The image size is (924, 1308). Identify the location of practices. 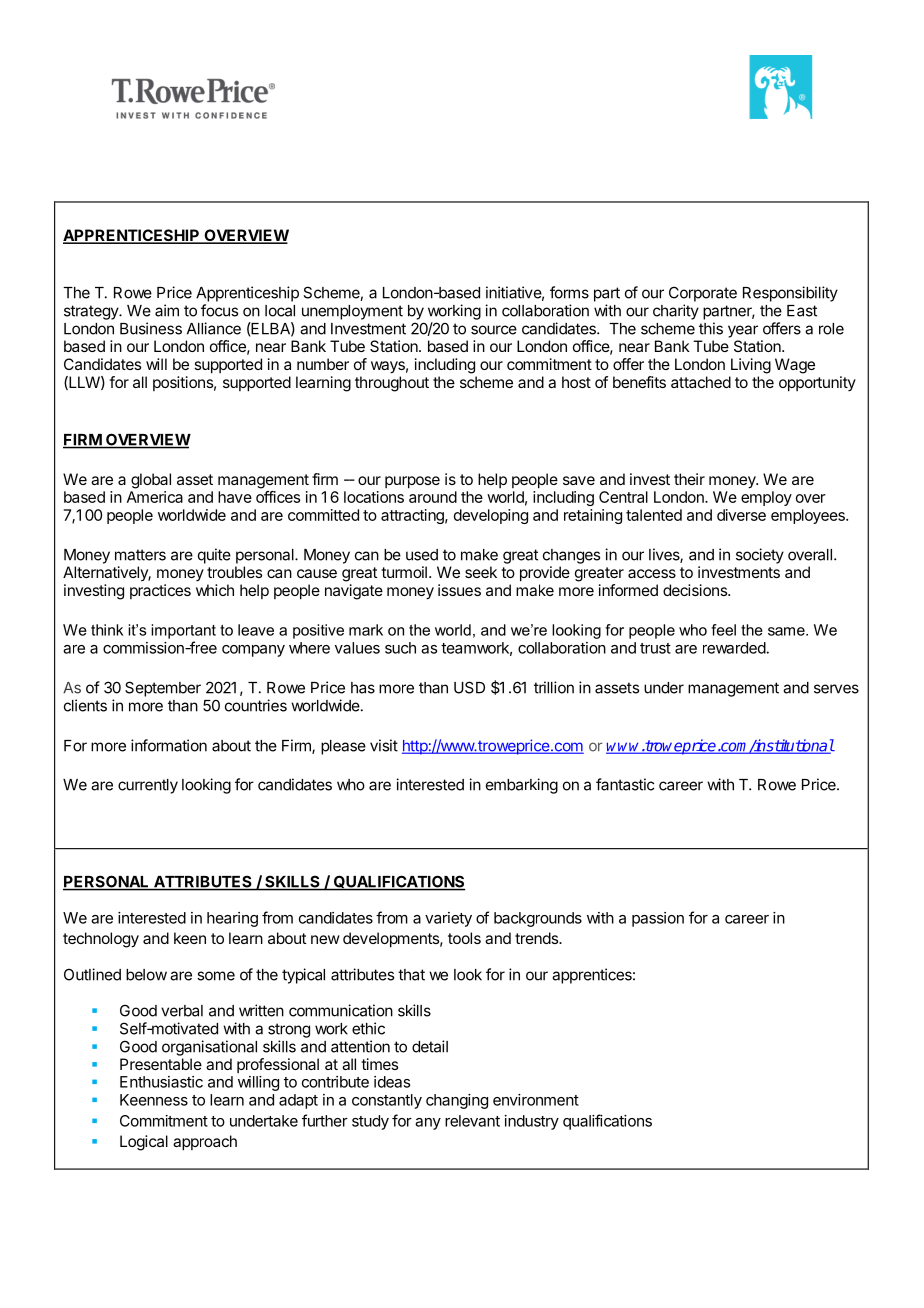
(160, 591).
